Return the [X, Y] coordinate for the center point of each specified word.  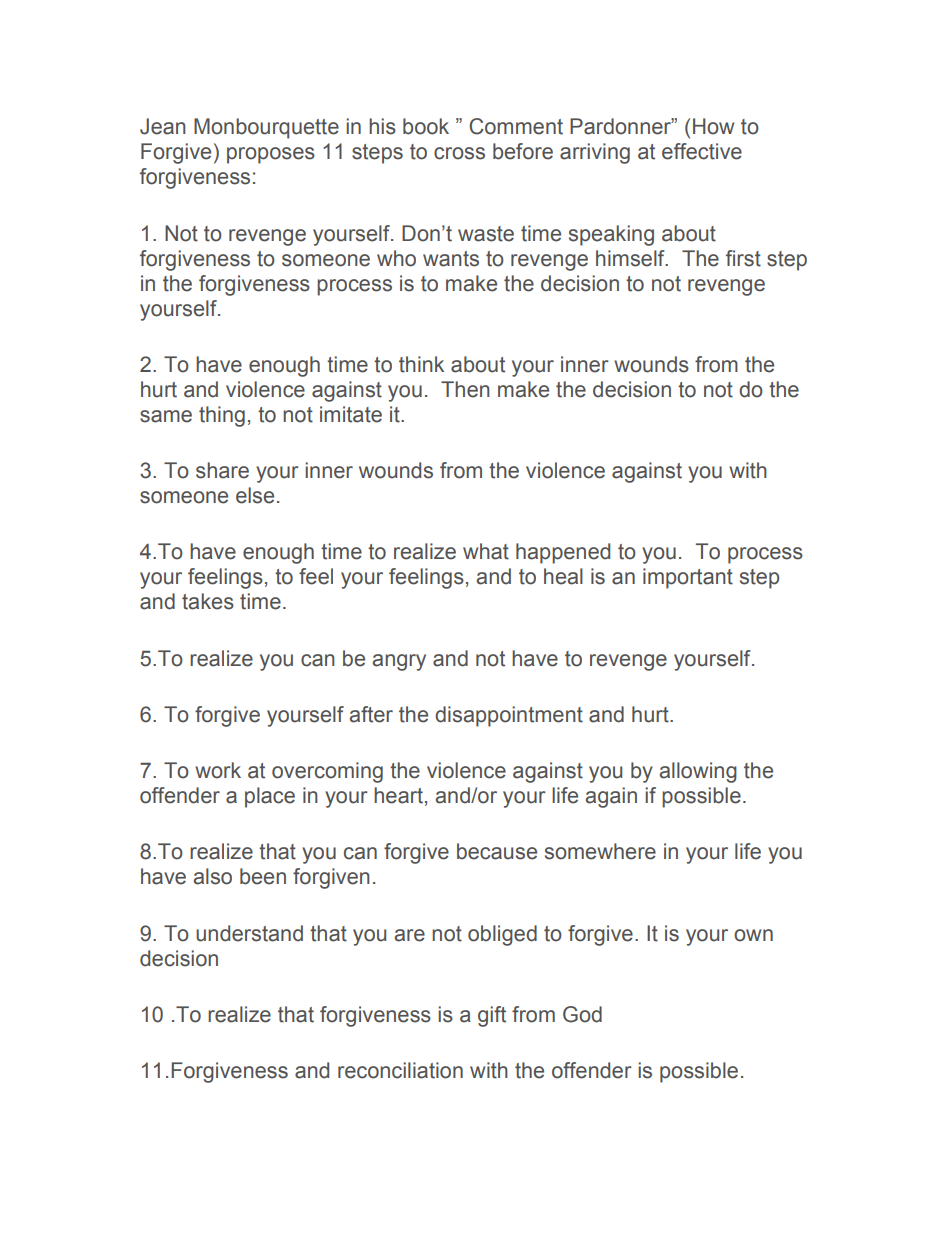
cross [459, 153]
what [486, 551]
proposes [271, 155]
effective [702, 151]
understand [249, 933]
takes [208, 601]
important [688, 578]
